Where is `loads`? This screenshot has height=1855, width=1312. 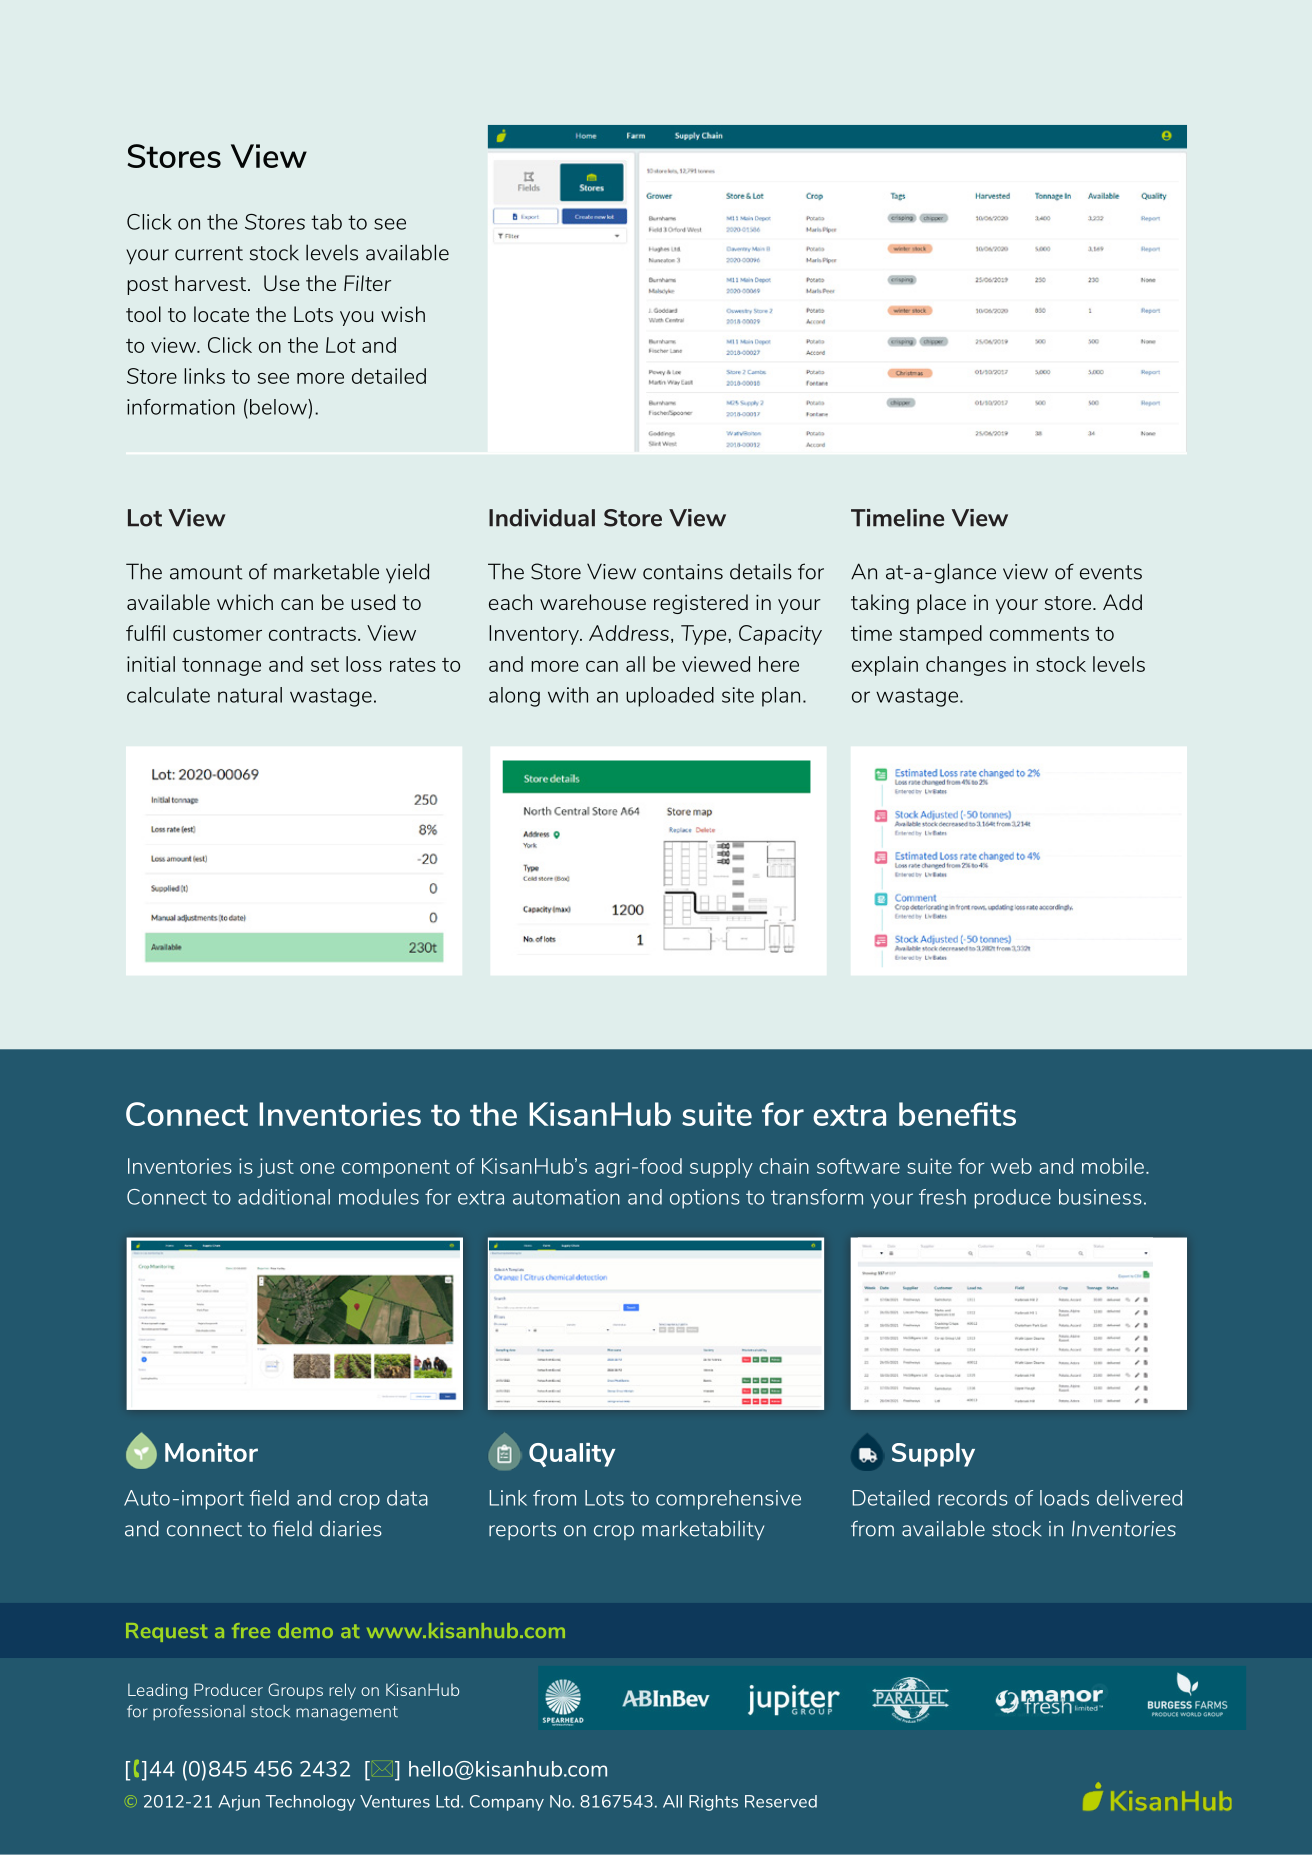 loads is located at coordinates (1064, 1498).
